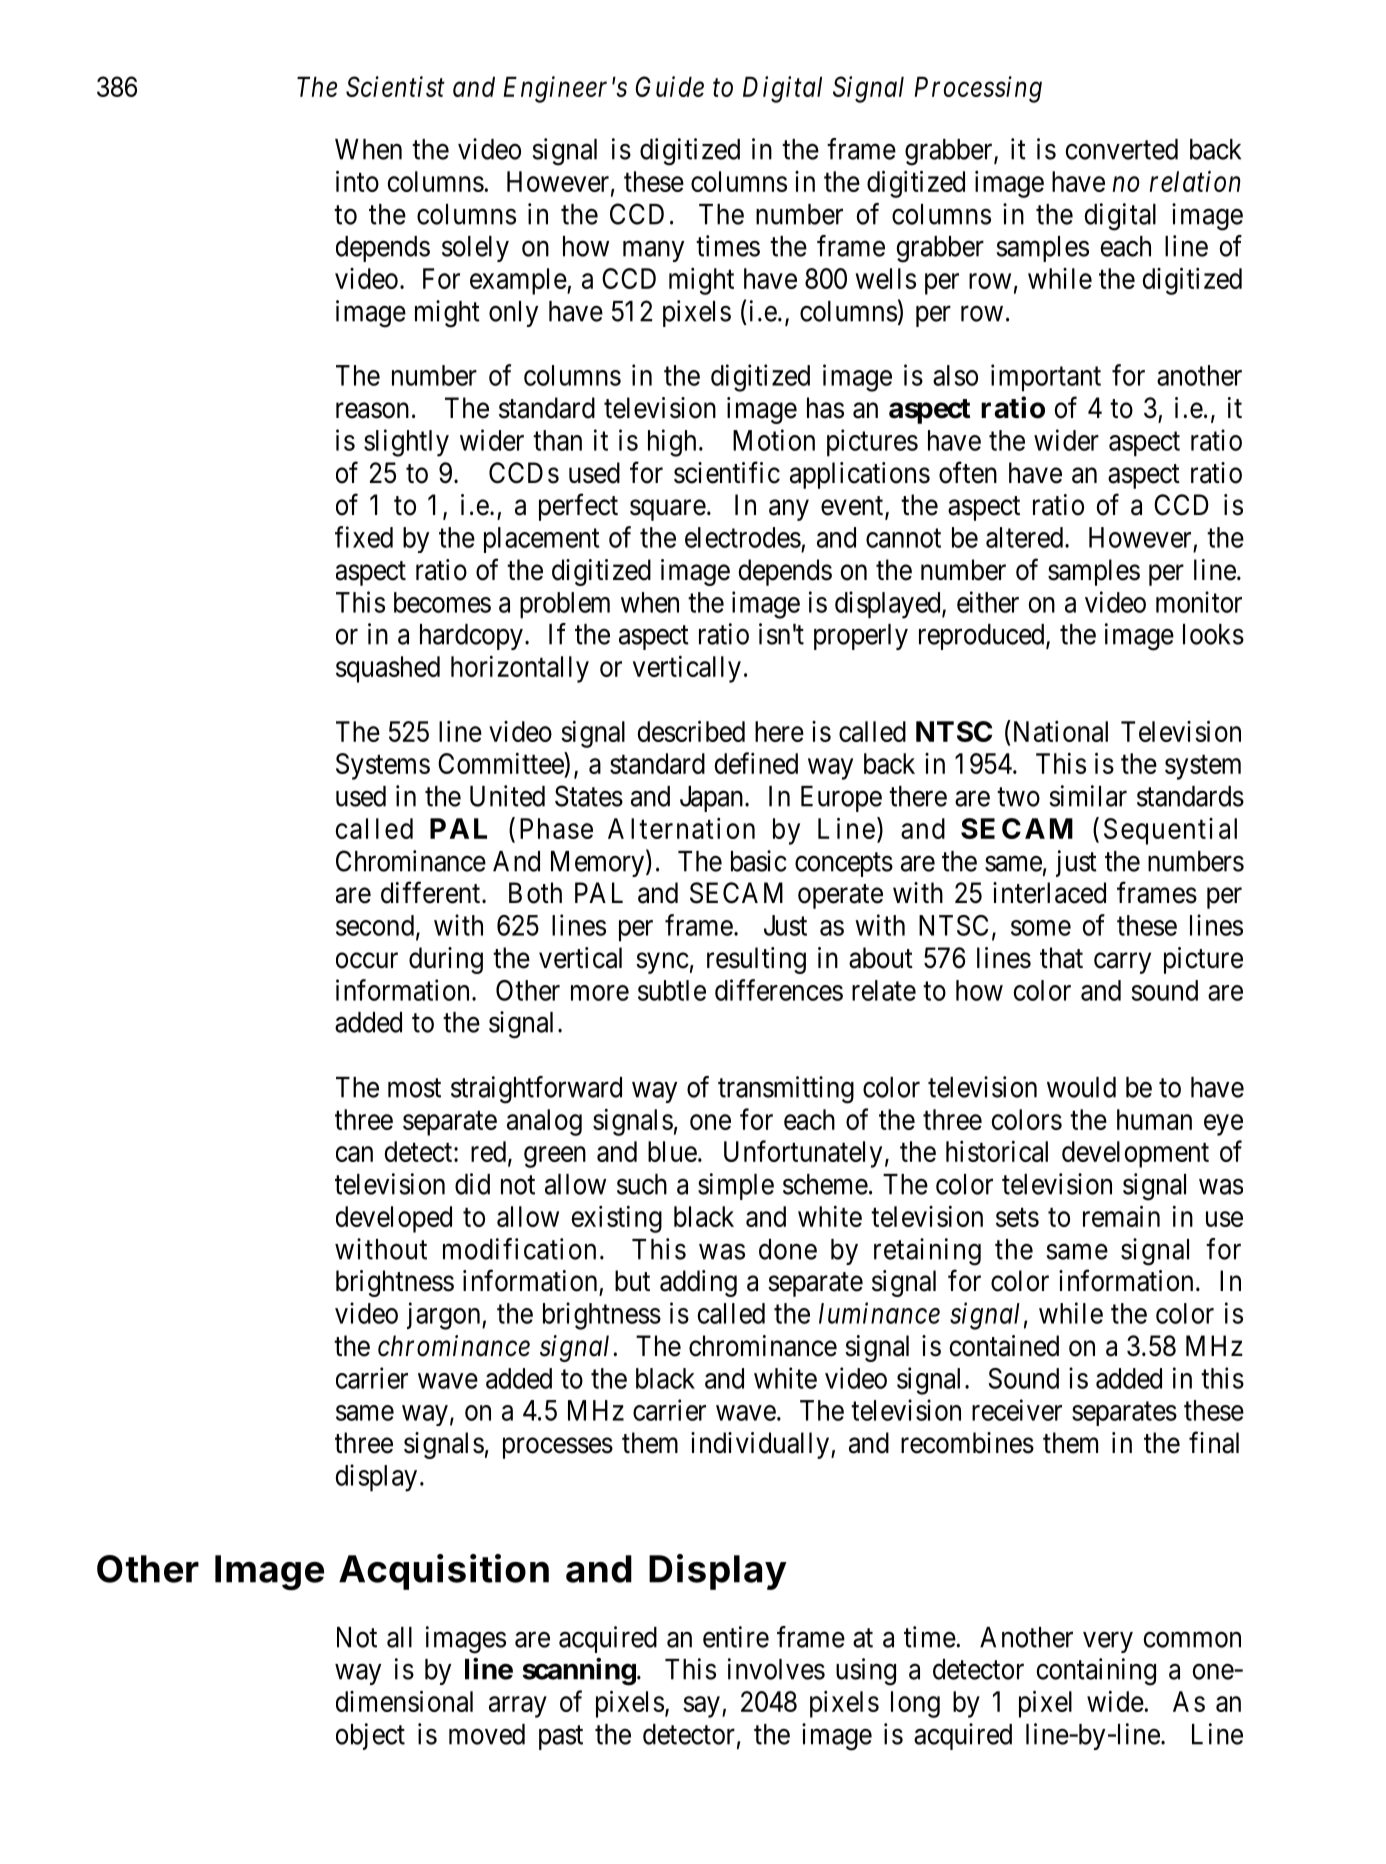 The height and width of the screenshot is (1864, 1386). I want to click on did, so click(472, 1184).
